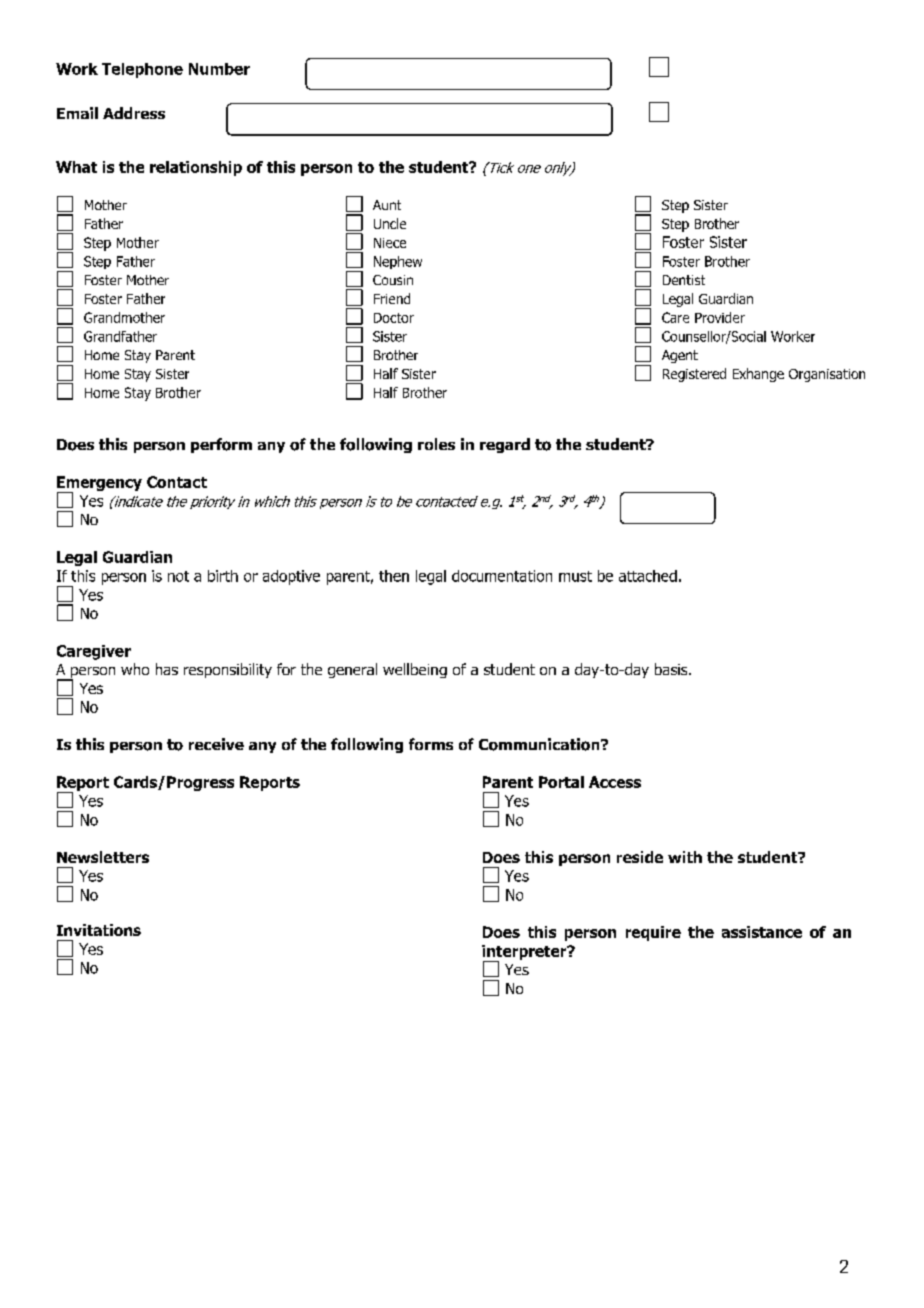  What do you see at coordinates (387, 205) in the image?
I see `Aunt` at bounding box center [387, 205].
